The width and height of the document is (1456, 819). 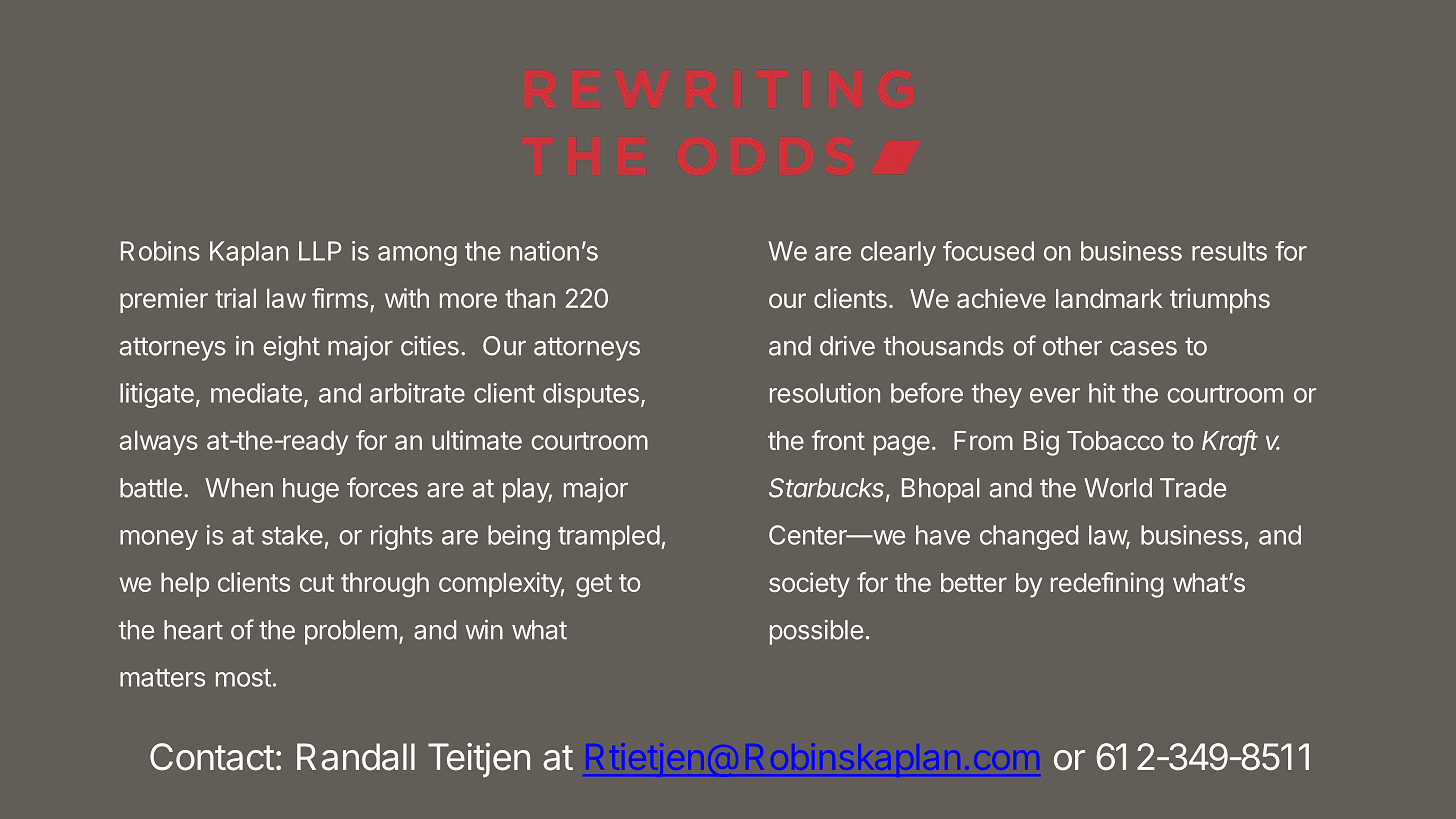 I want to click on trial, so click(x=235, y=298).
